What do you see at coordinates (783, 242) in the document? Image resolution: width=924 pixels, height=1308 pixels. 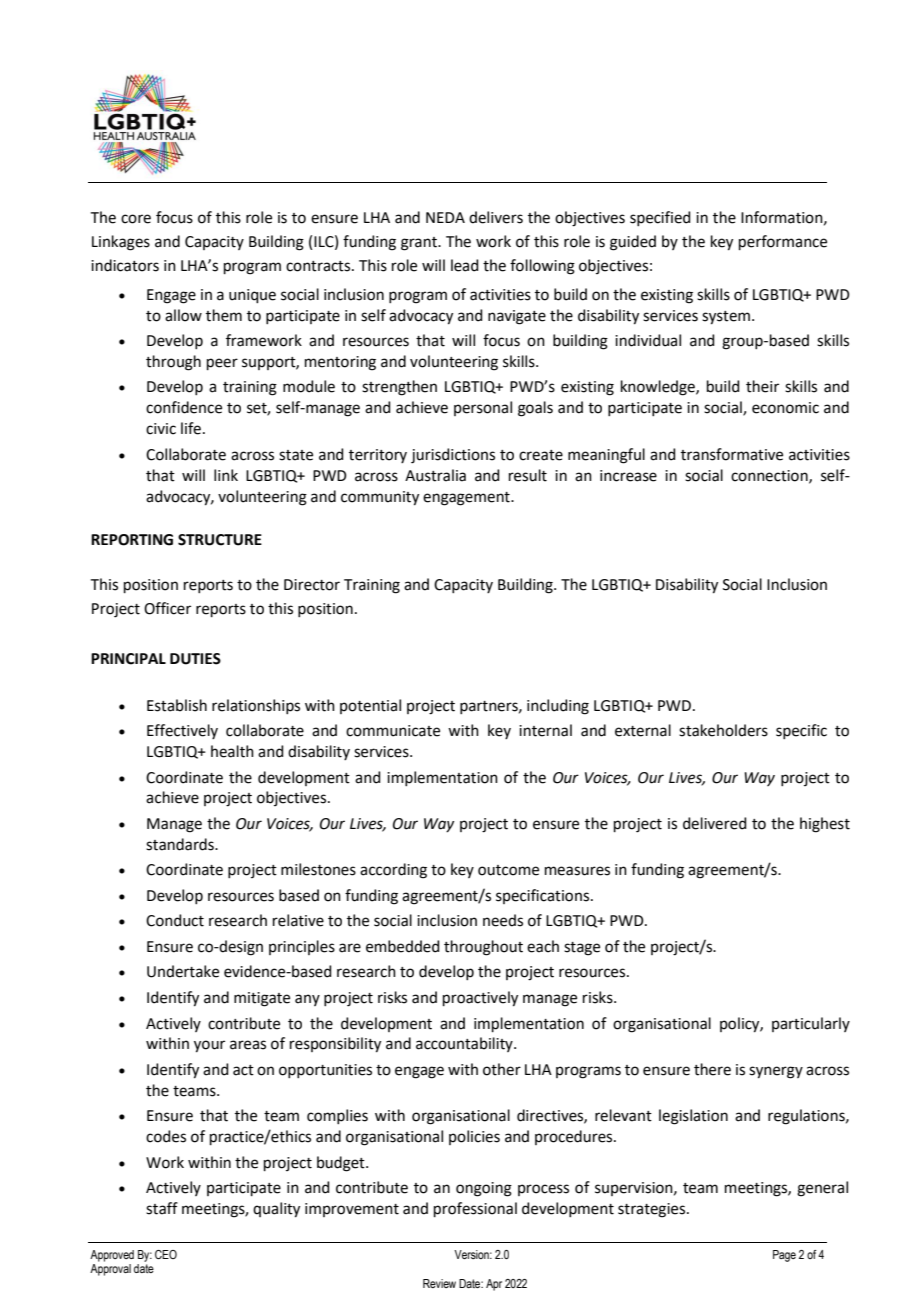 I see `performance` at bounding box center [783, 242].
